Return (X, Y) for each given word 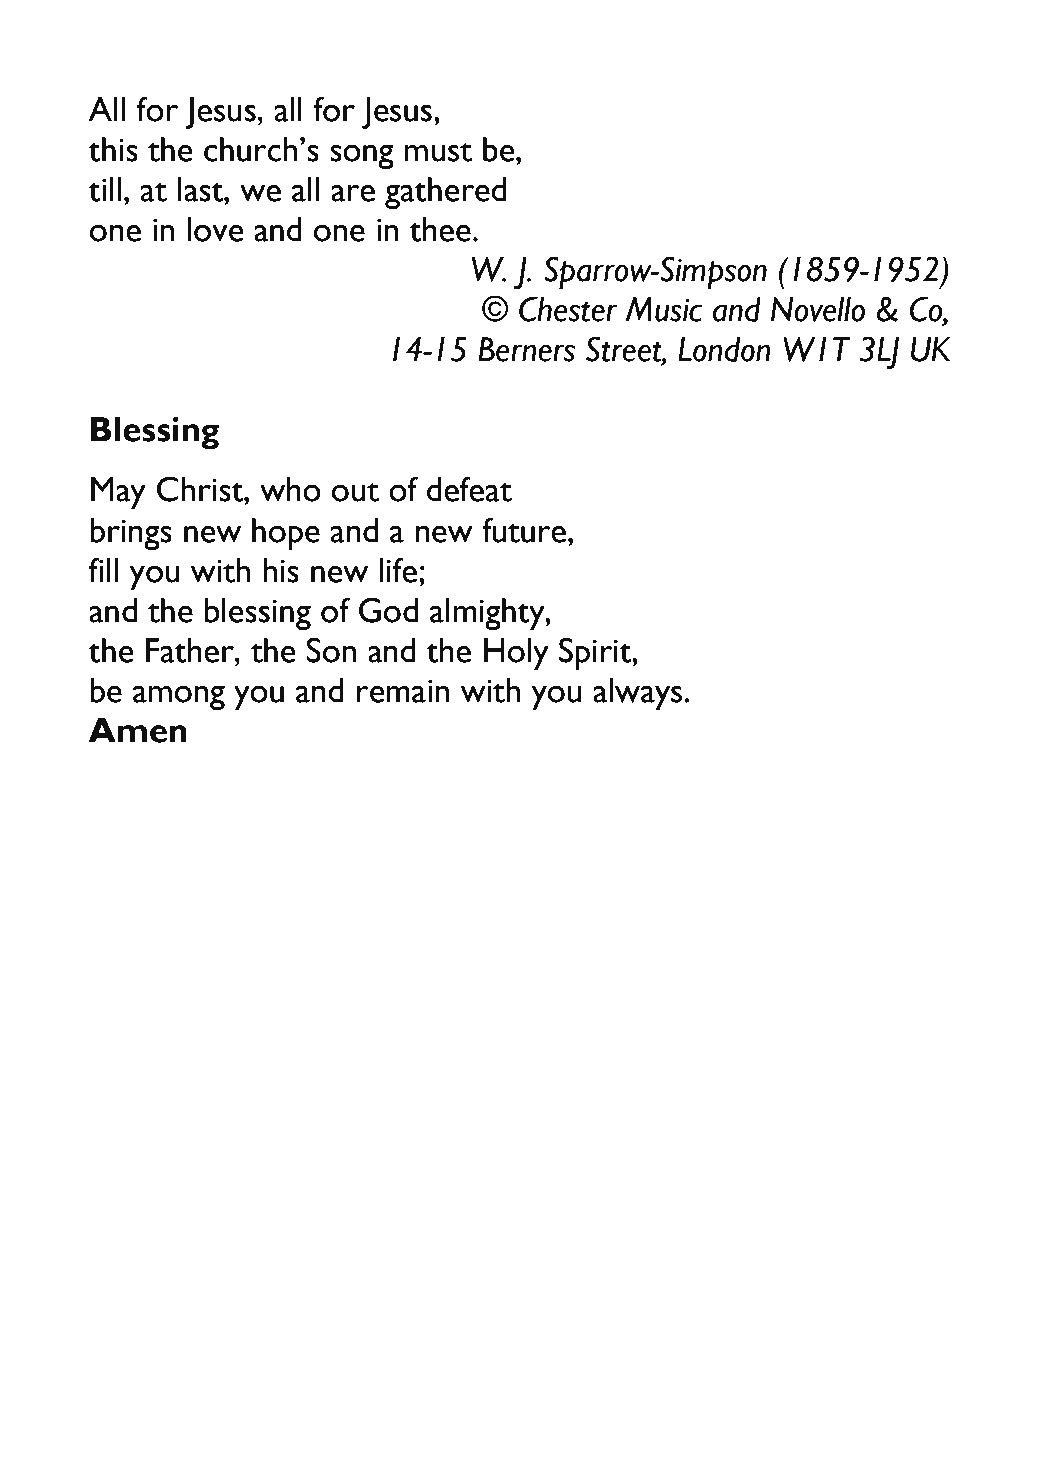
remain (403, 691)
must (438, 152)
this (113, 149)
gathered (445, 193)
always (639, 694)
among (179, 697)
